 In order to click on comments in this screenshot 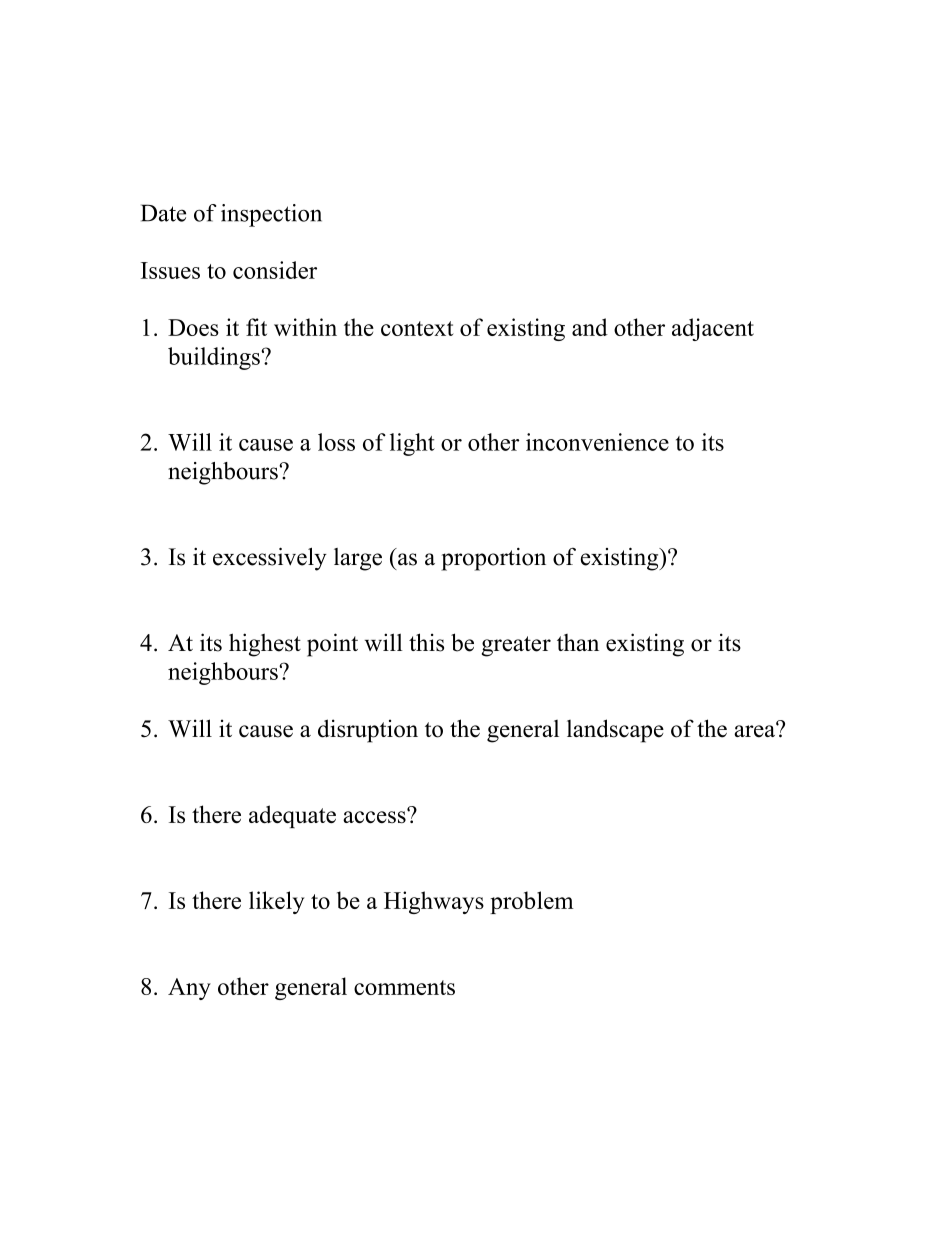, I will do `click(404, 987)`.
